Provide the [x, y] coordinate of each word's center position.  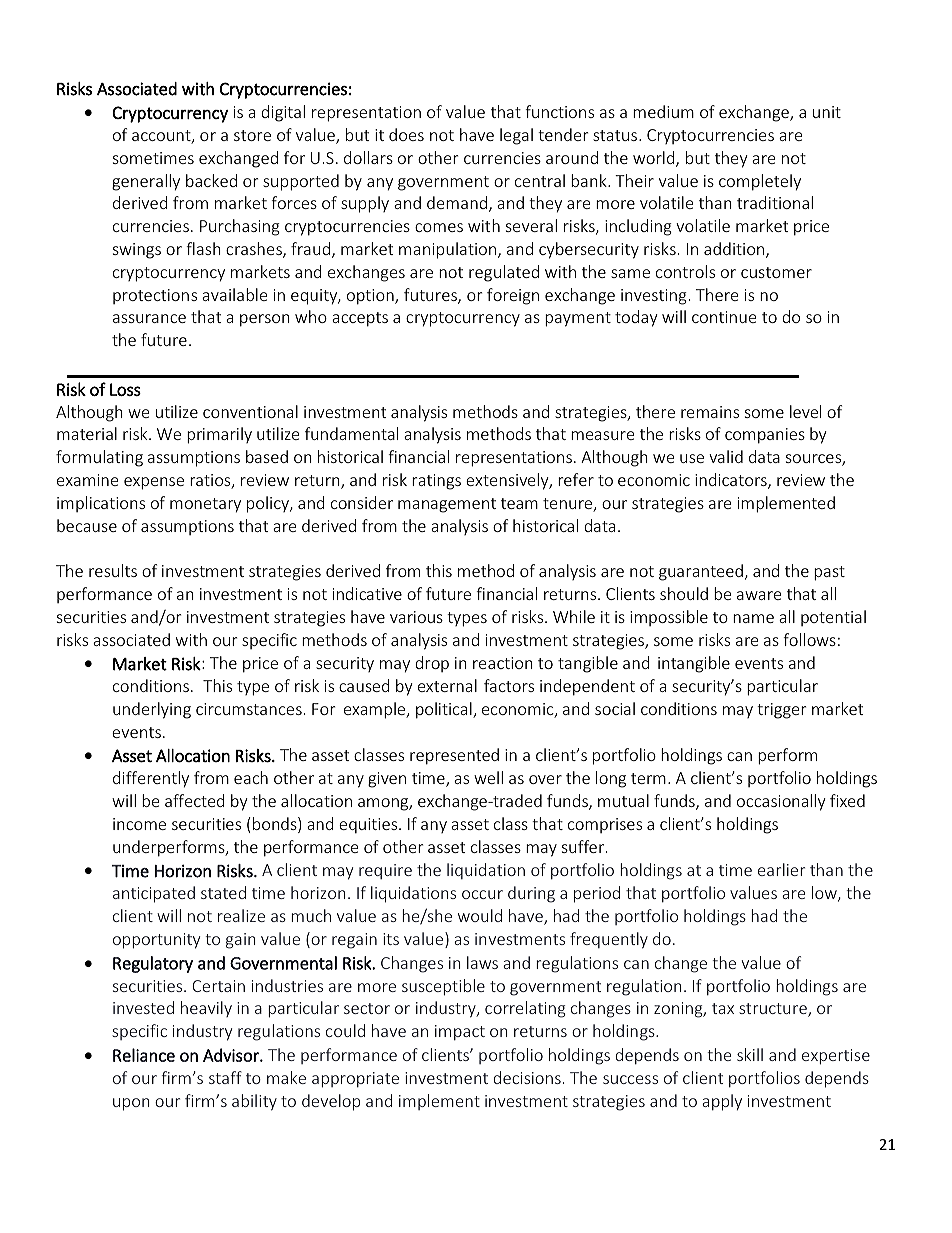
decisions [527, 1077]
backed [211, 180]
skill [750, 1054]
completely [760, 182]
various [416, 617]
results [113, 570]
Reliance [144, 1055]
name [753, 618]
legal [516, 136]
